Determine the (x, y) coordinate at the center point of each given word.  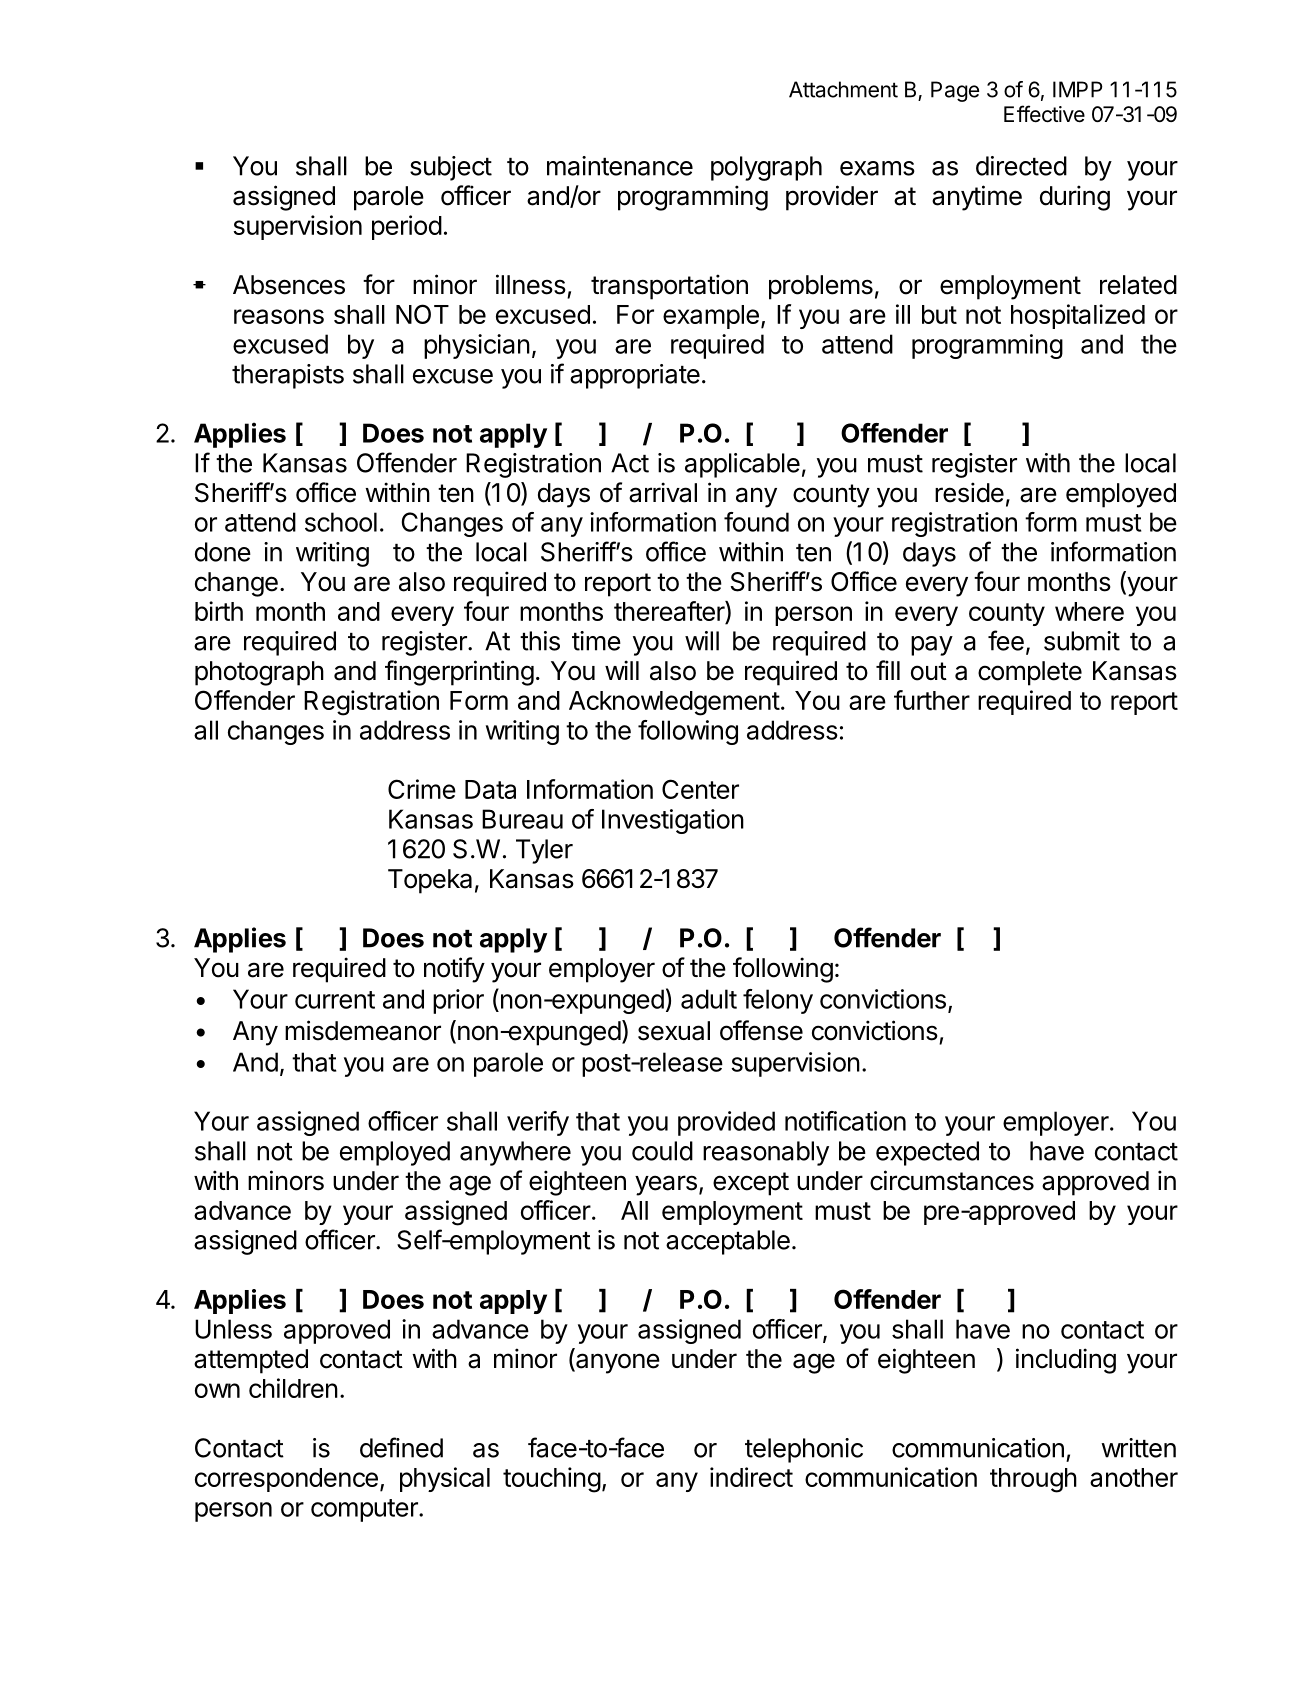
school (341, 522)
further (932, 700)
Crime (422, 789)
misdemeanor (363, 1030)
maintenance (620, 166)
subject (451, 168)
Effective (1044, 114)
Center (700, 789)
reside (969, 492)
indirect (751, 1477)
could (662, 1151)
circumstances (952, 1180)
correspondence (286, 1480)
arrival (663, 492)
